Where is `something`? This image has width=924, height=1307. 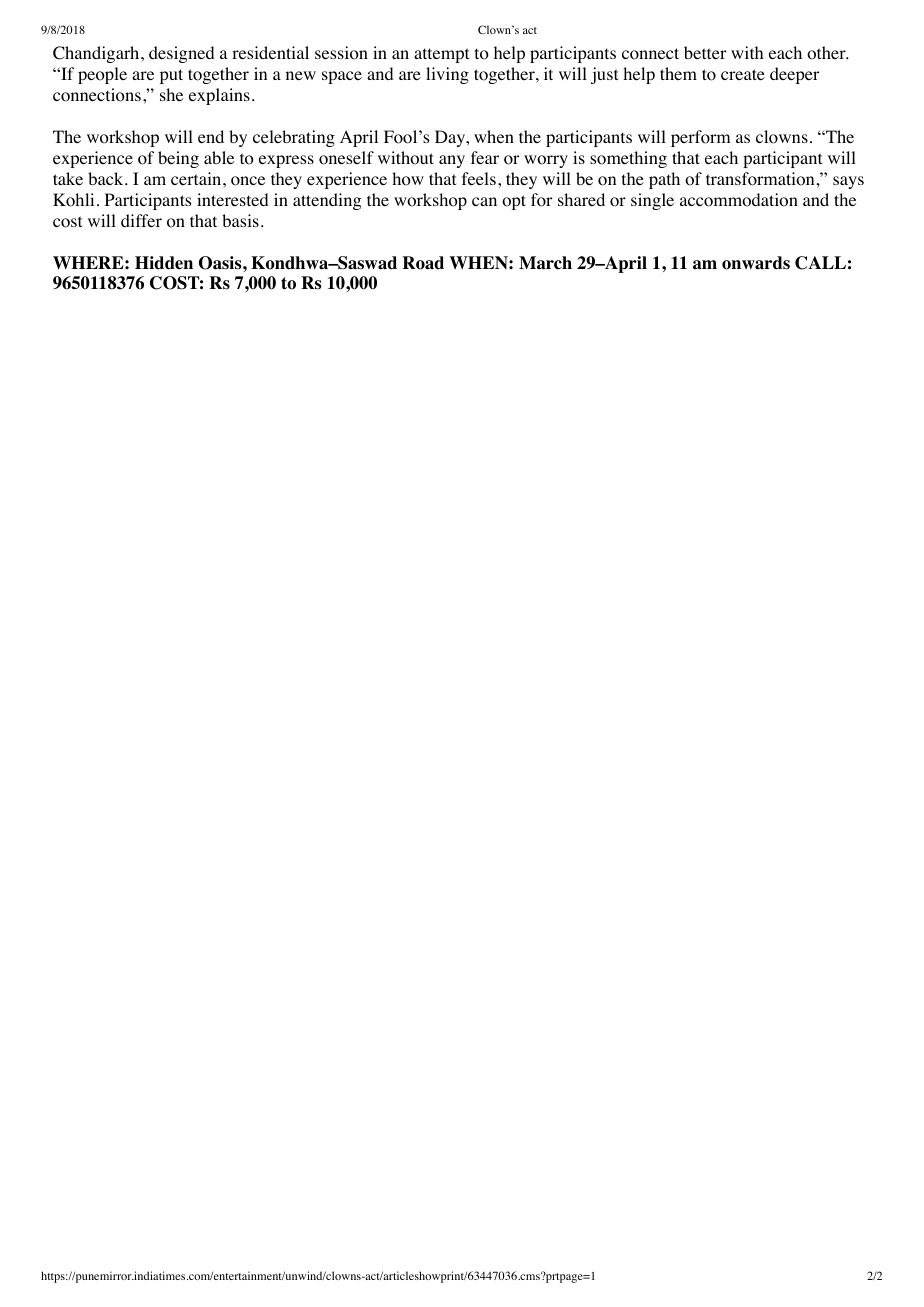
something is located at coordinates (628, 159).
